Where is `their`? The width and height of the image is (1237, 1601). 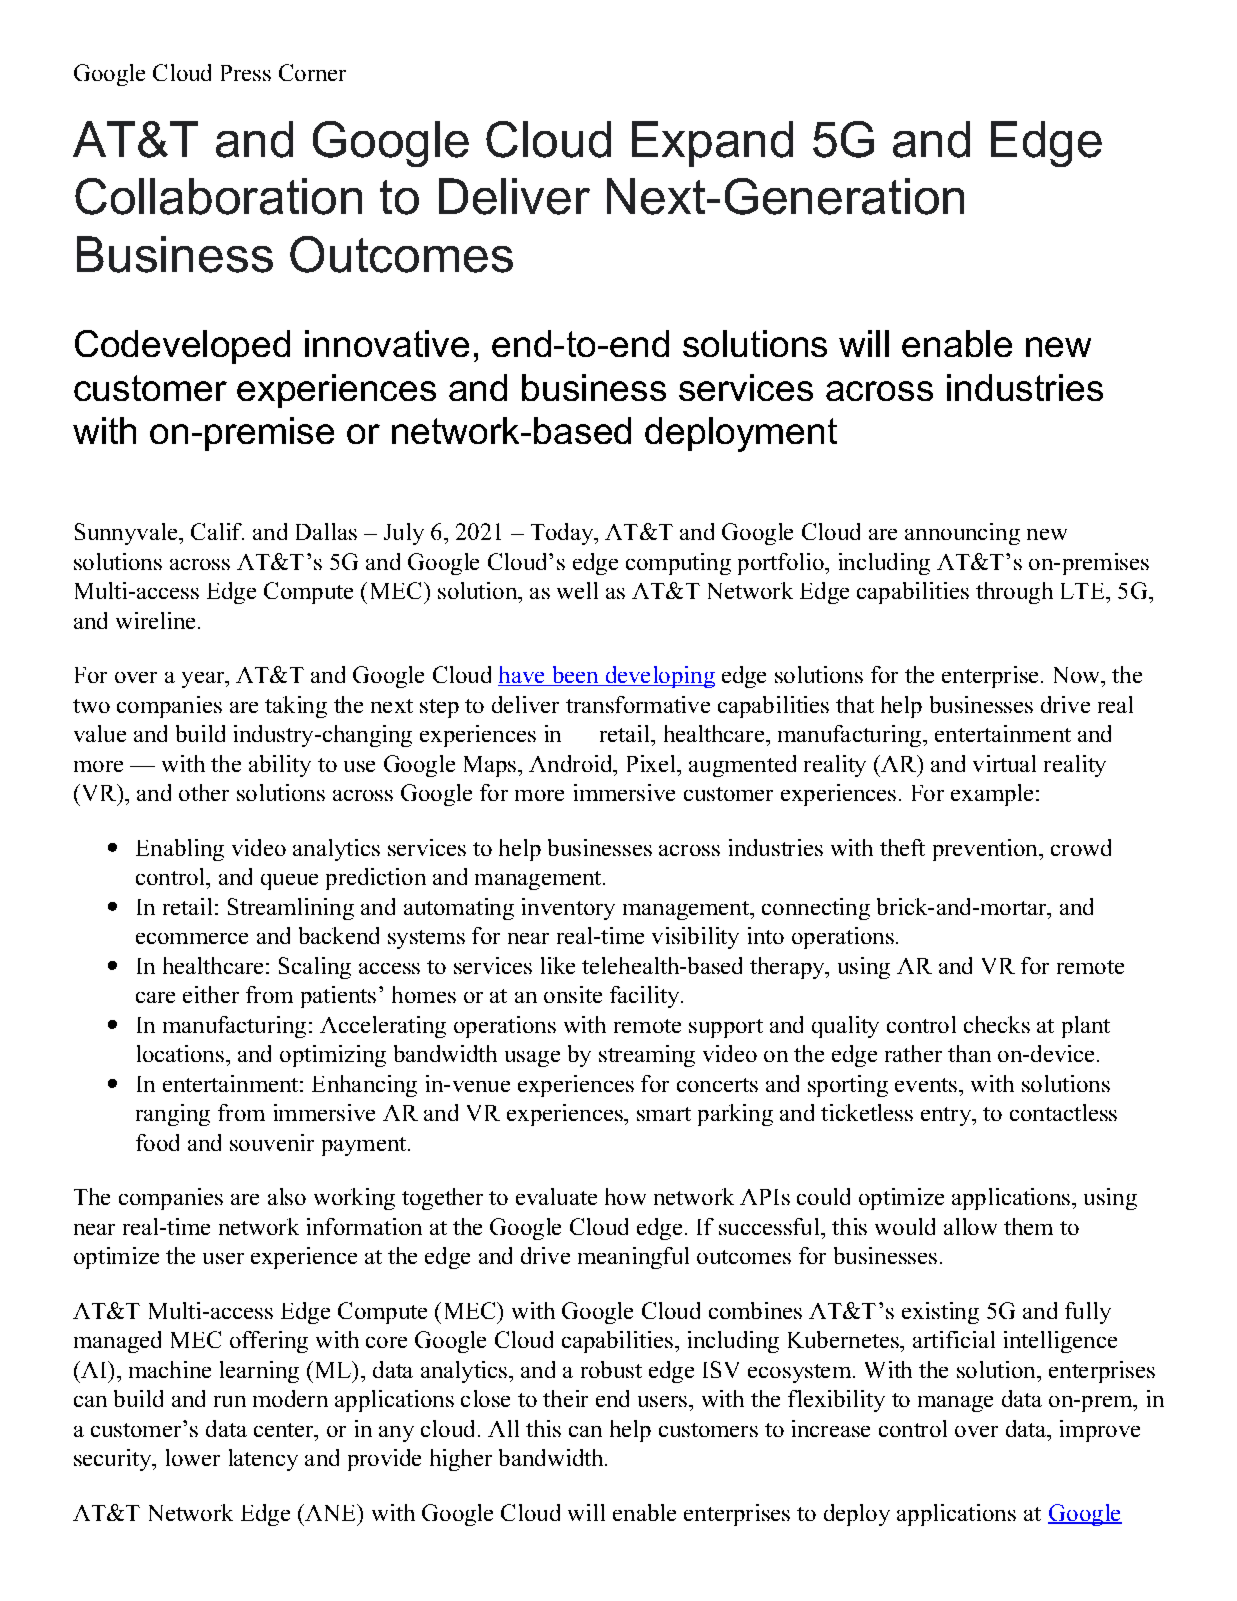 their is located at coordinates (565, 1398).
